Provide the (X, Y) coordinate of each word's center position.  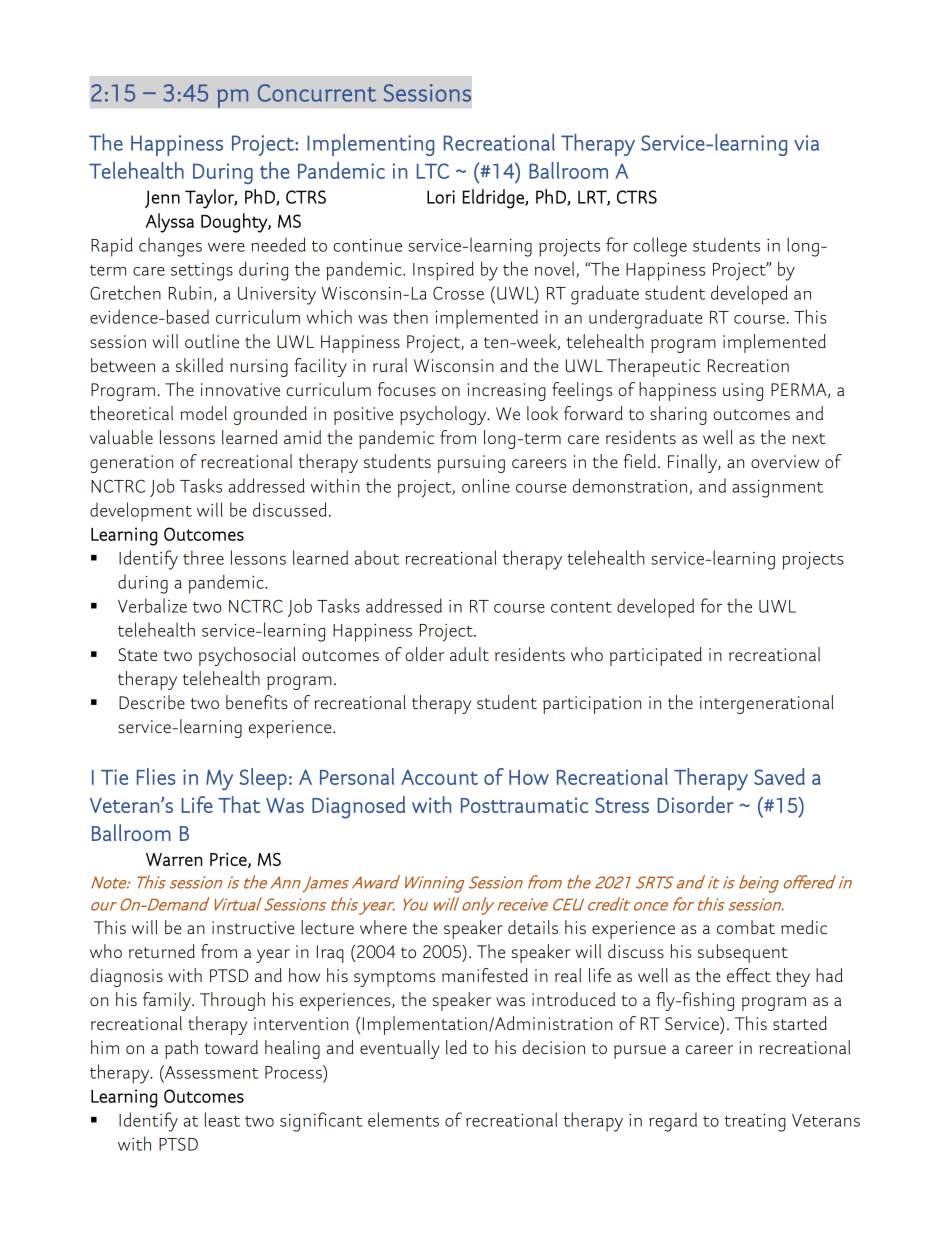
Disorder (696, 804)
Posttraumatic (525, 805)
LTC (433, 171)
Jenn (162, 199)
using (743, 392)
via (806, 143)
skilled (199, 365)
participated (656, 656)
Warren (174, 859)
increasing (507, 392)
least (222, 1119)
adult (469, 654)
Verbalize (152, 605)
